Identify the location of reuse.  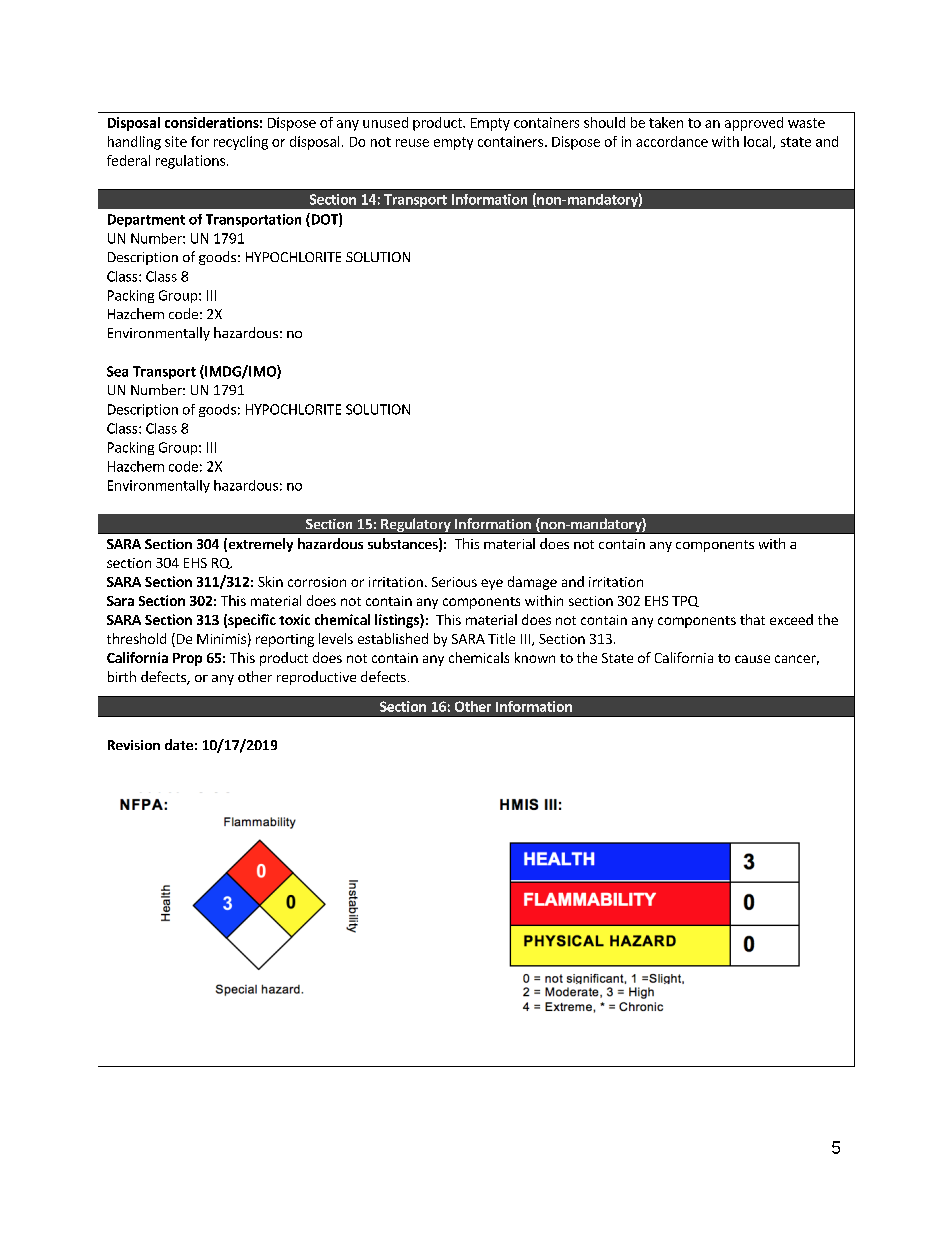
(412, 143).
